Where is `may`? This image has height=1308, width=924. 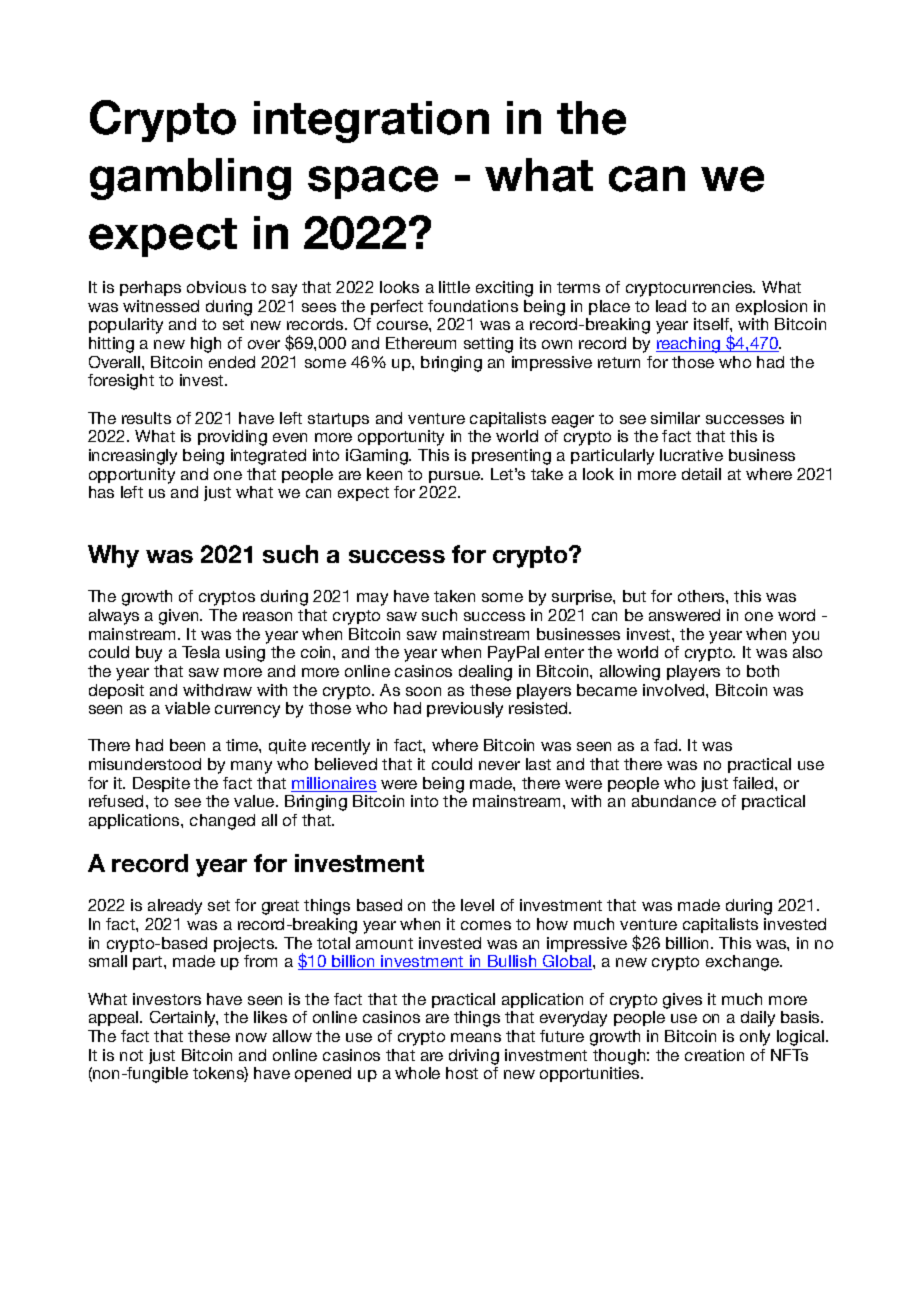
may is located at coordinates (372, 599).
